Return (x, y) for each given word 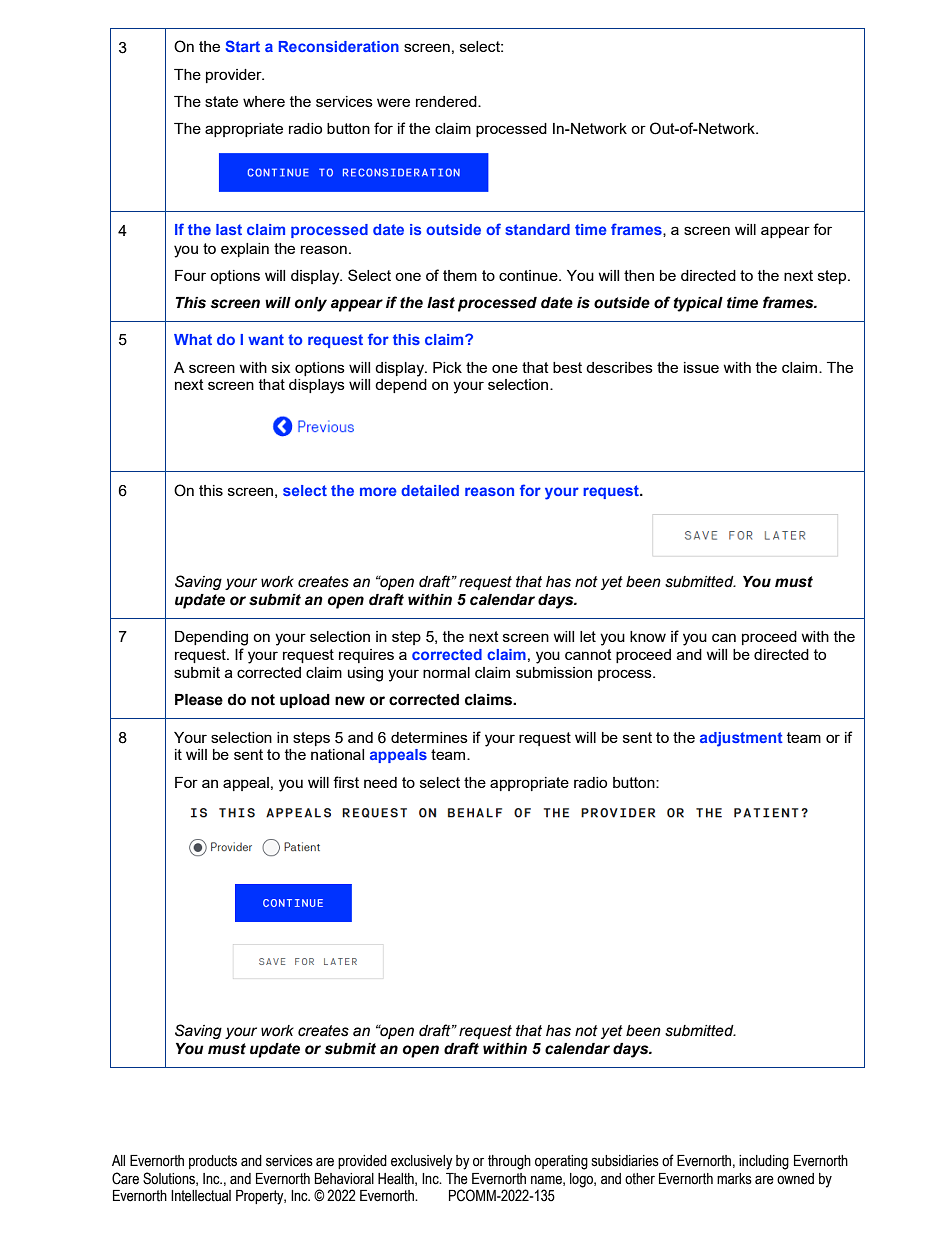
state (221, 101)
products (213, 1162)
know (648, 636)
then (639, 275)
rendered (447, 101)
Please (199, 700)
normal (446, 672)
